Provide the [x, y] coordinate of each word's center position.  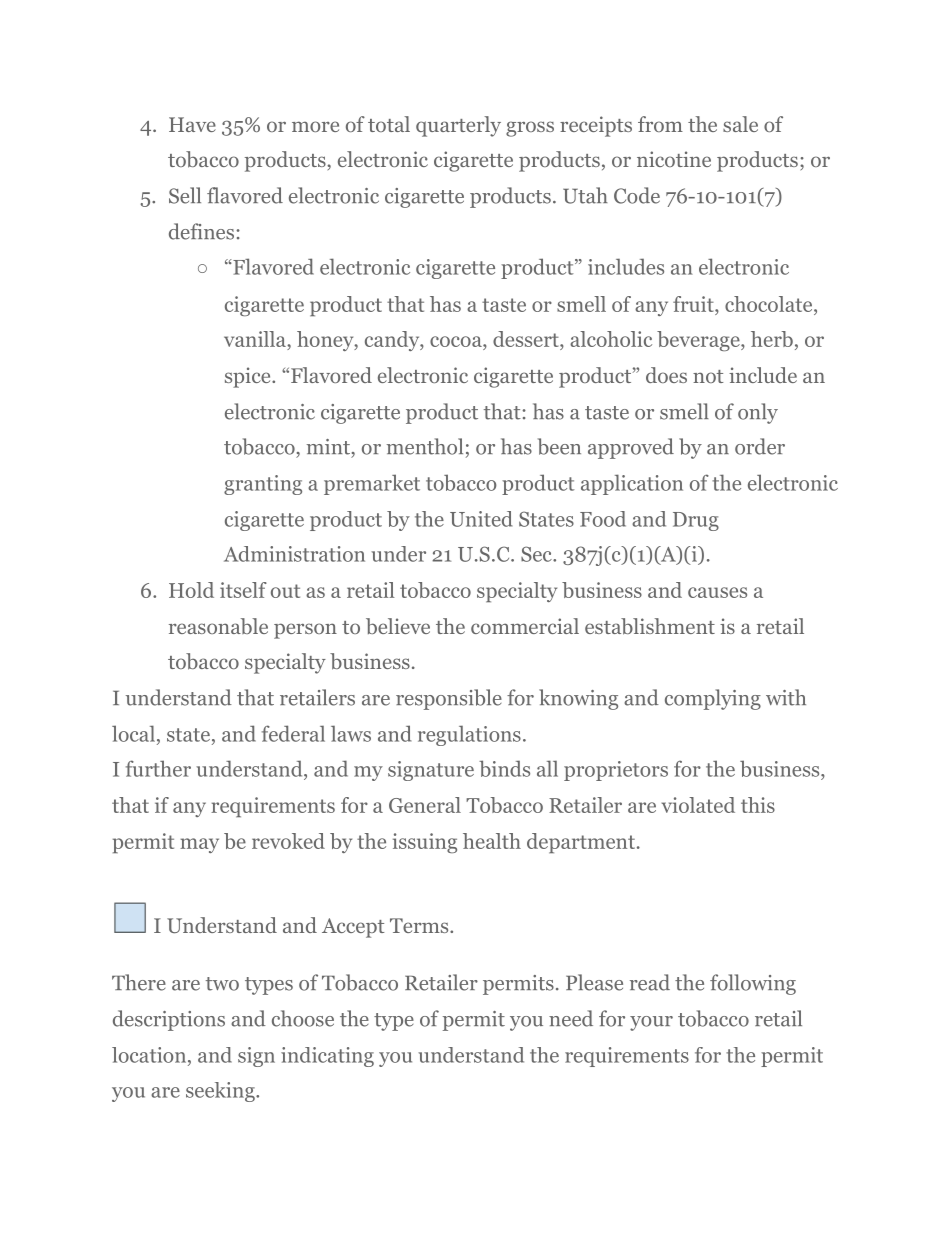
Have [192, 124]
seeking [221, 1092]
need [571, 1018]
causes [717, 592]
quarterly [458, 126]
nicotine [674, 159]
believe [398, 626]
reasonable [218, 626]
